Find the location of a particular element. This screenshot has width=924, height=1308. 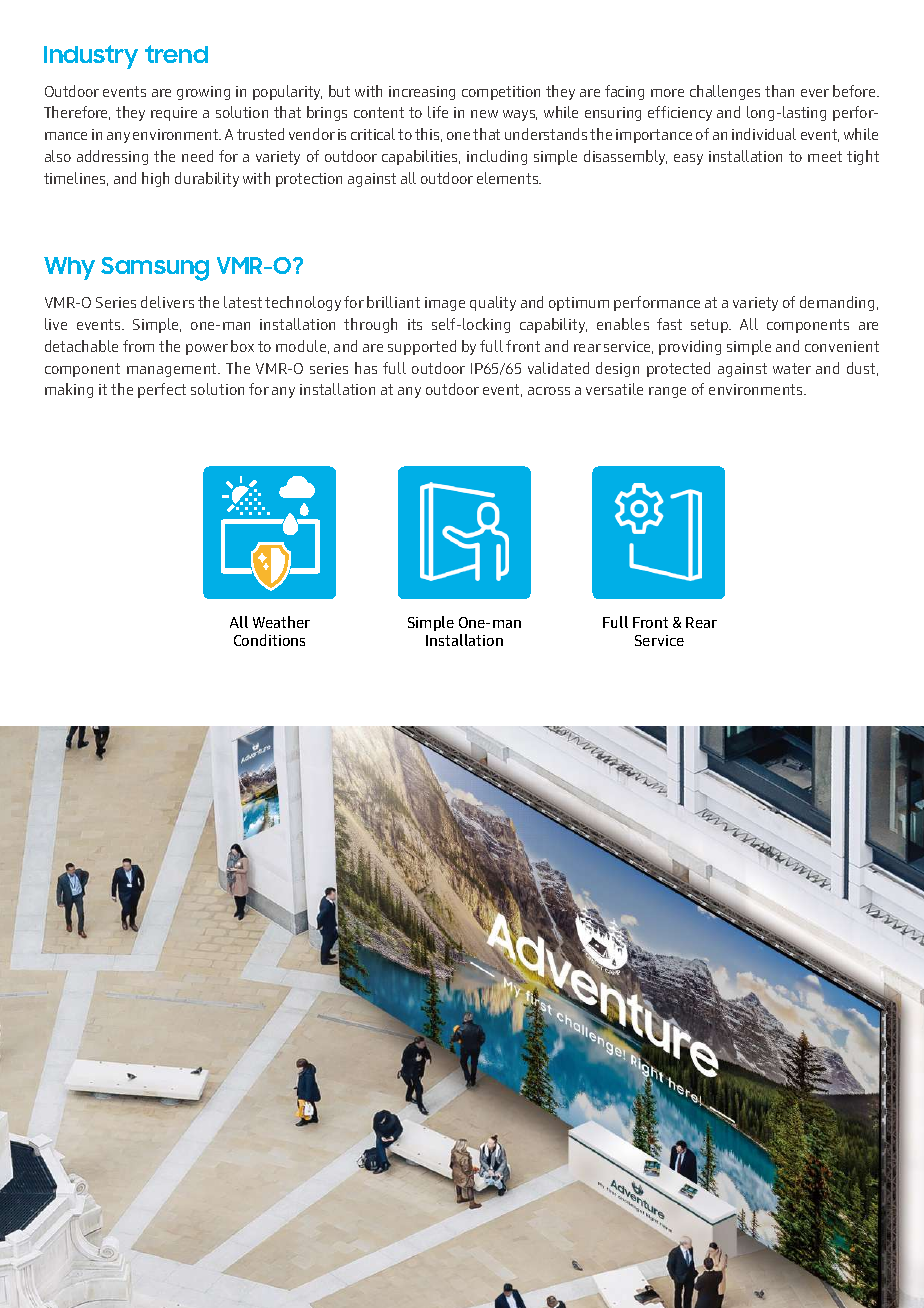

Samsung is located at coordinates (155, 269).
